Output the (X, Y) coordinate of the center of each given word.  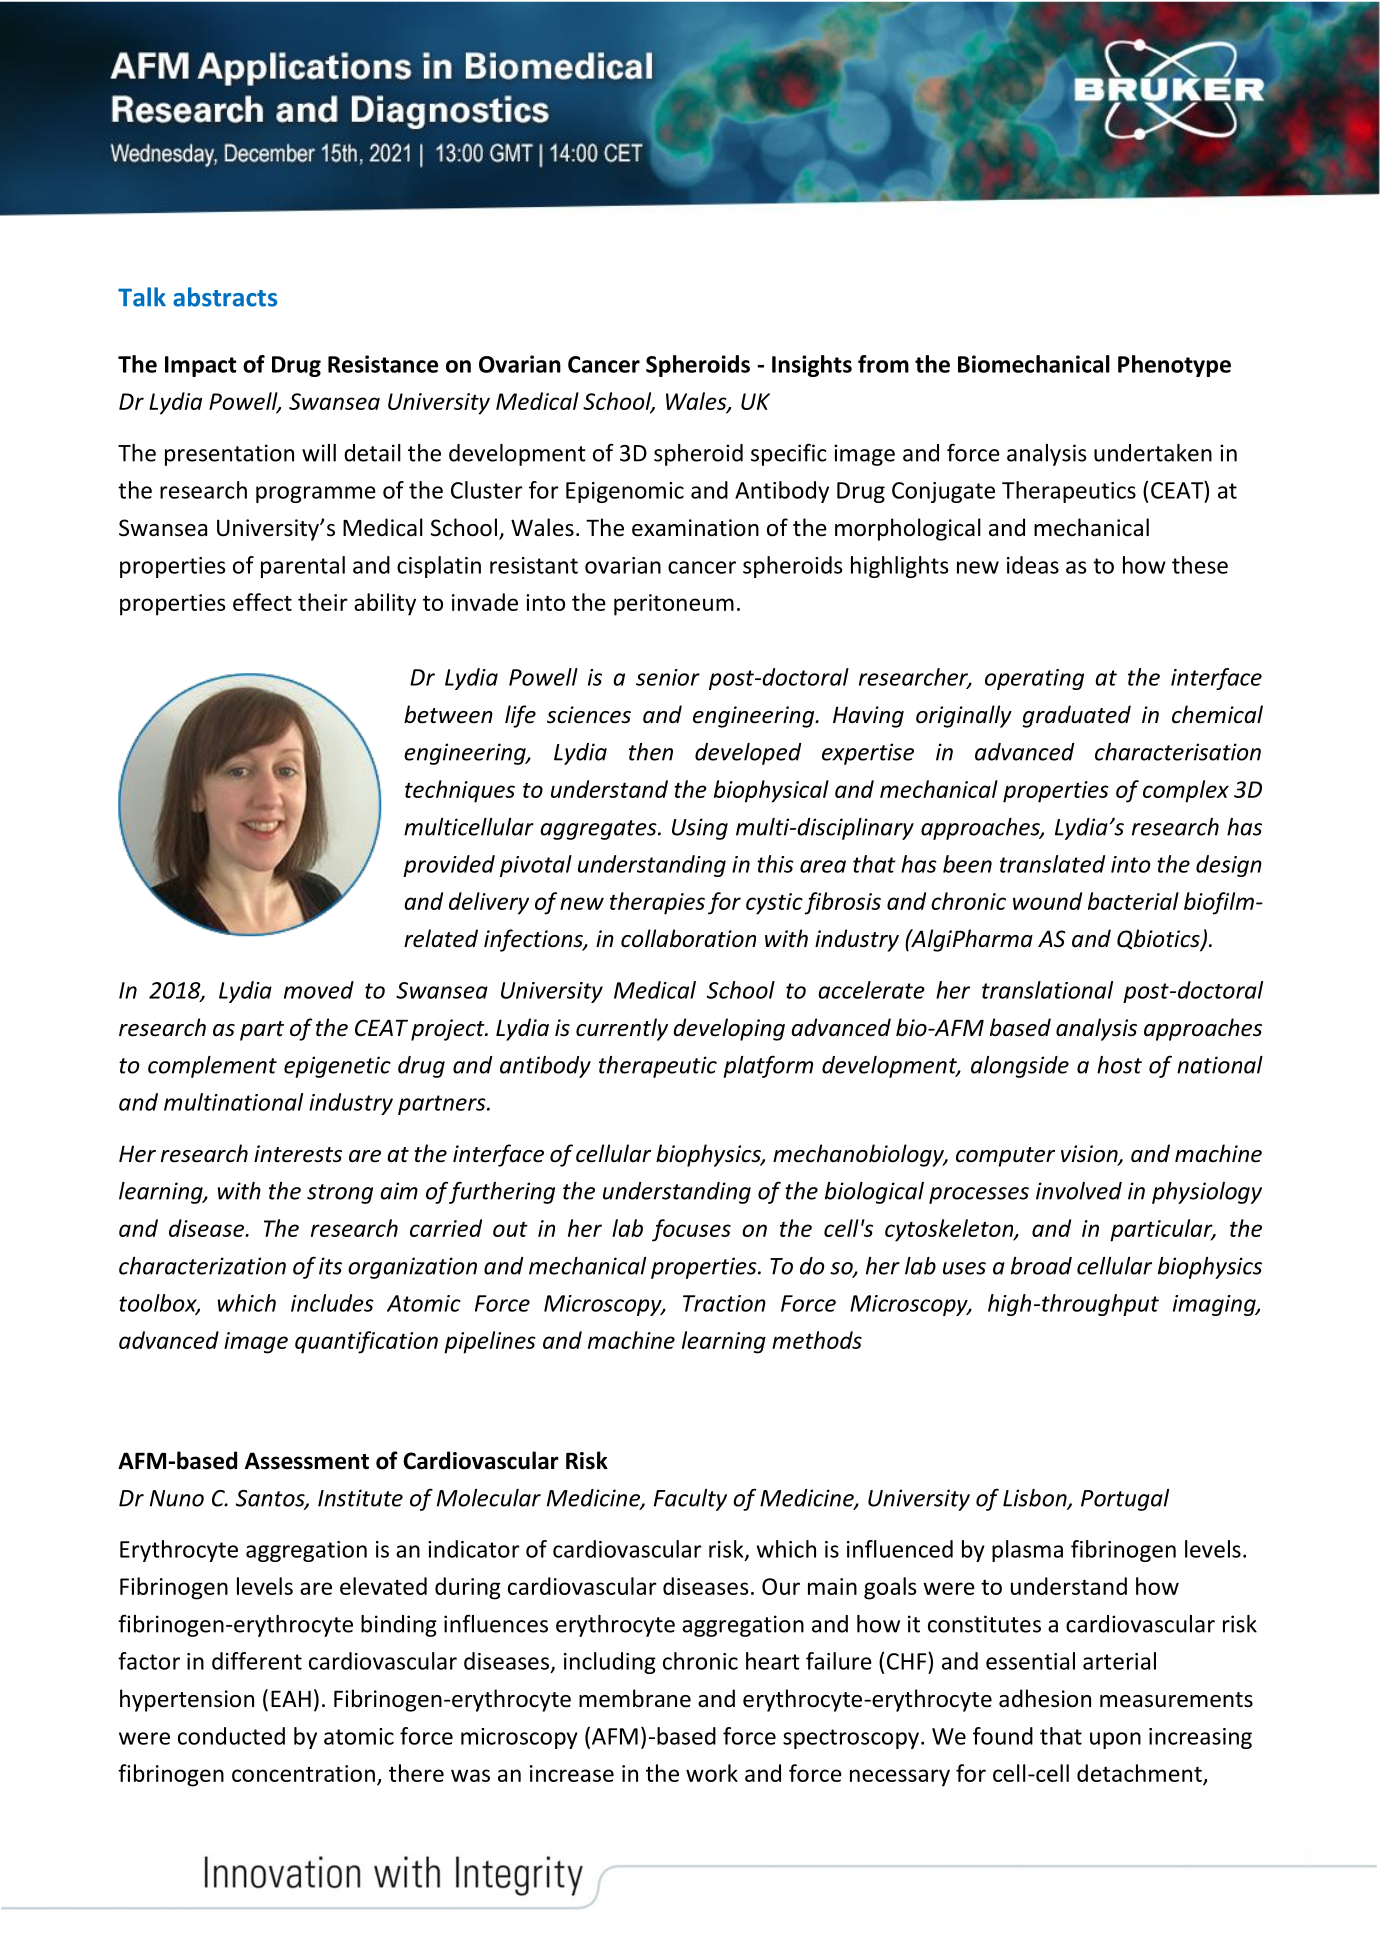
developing (729, 1029)
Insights (812, 366)
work (712, 1773)
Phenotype (1174, 366)
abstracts (225, 297)
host (1119, 1065)
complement (212, 1067)
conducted (231, 1736)
